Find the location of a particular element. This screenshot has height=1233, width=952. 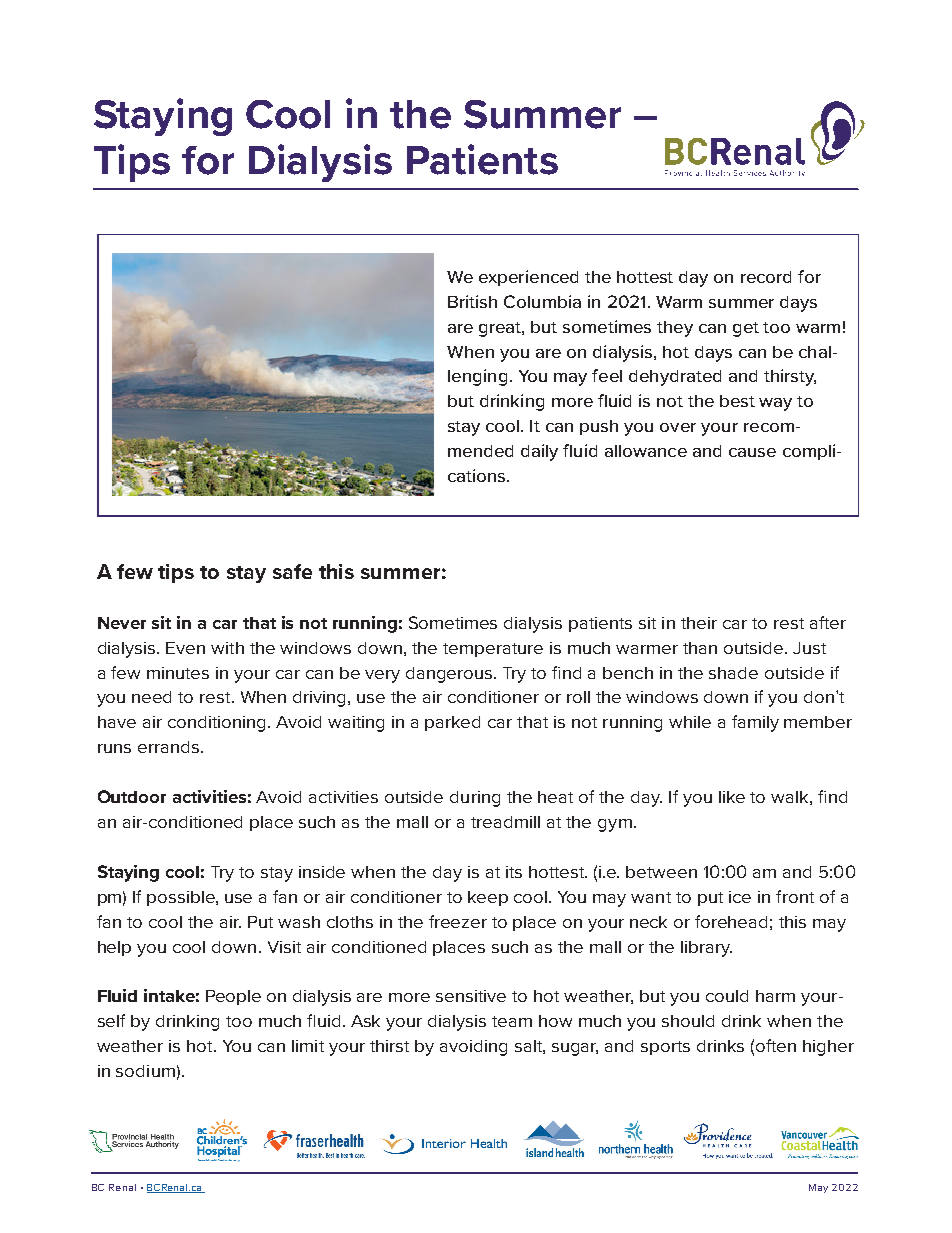

experienced is located at coordinates (528, 278).
